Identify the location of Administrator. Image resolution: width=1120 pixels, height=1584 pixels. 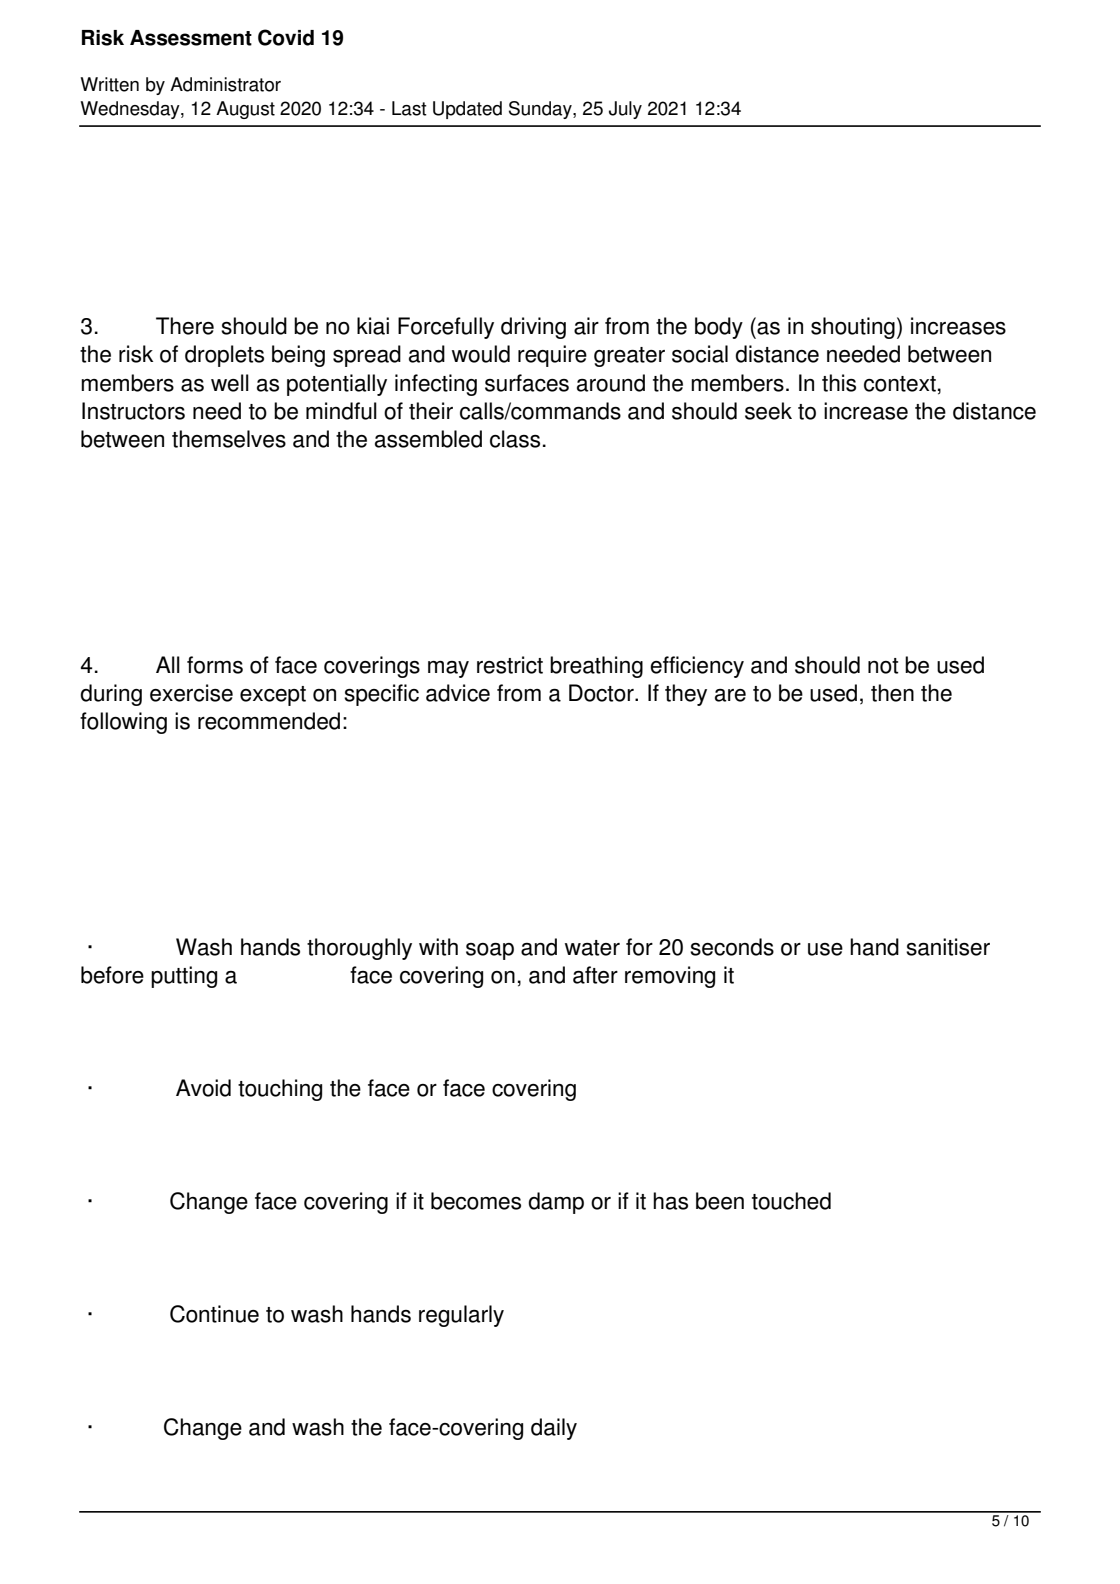
(225, 84).
